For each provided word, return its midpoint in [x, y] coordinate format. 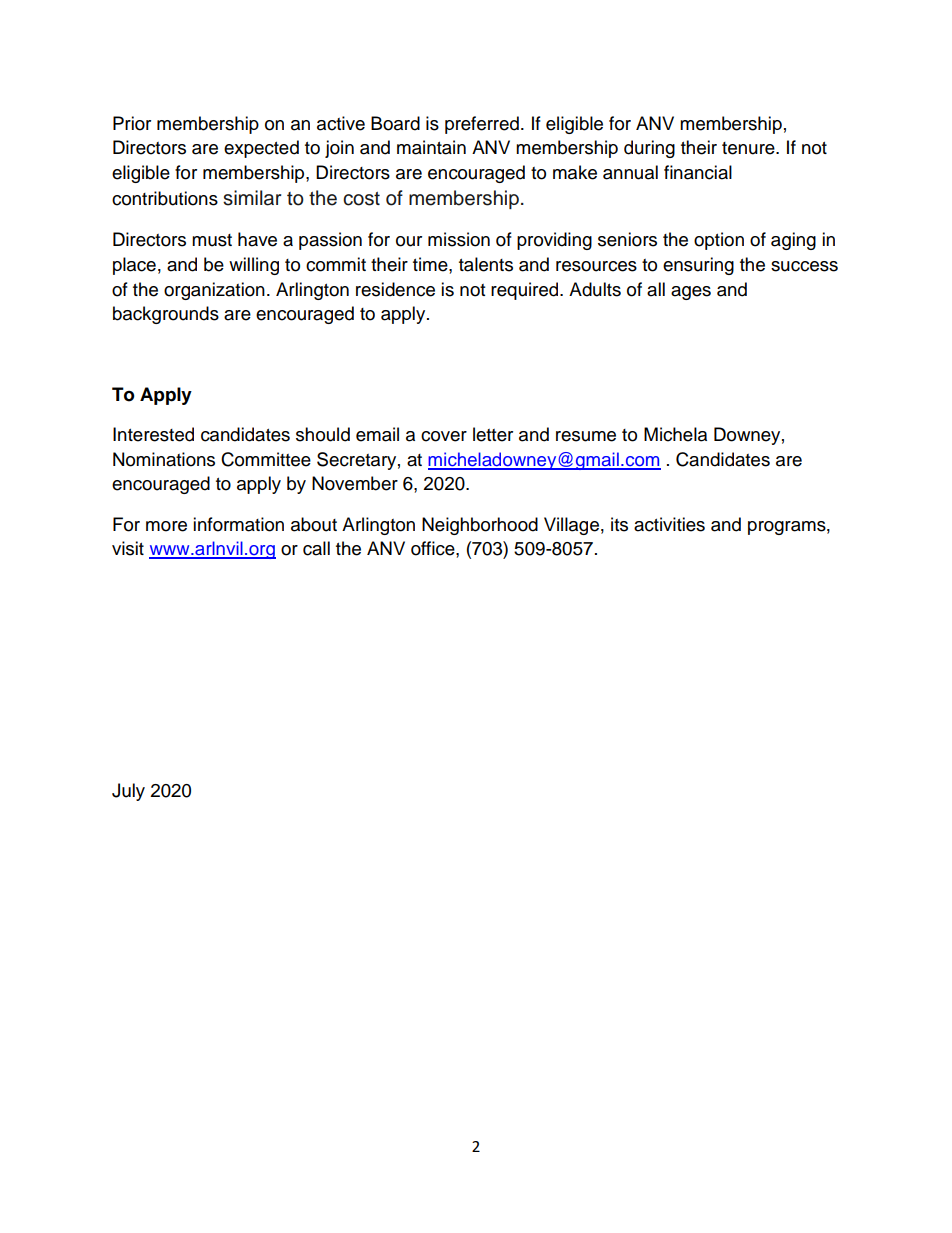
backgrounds [166, 315]
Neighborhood [480, 526]
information [238, 524]
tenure [749, 148]
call [316, 548]
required [526, 291]
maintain [431, 147]
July [128, 792]
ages [691, 293]
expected [261, 149]
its [619, 524]
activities [669, 524]
